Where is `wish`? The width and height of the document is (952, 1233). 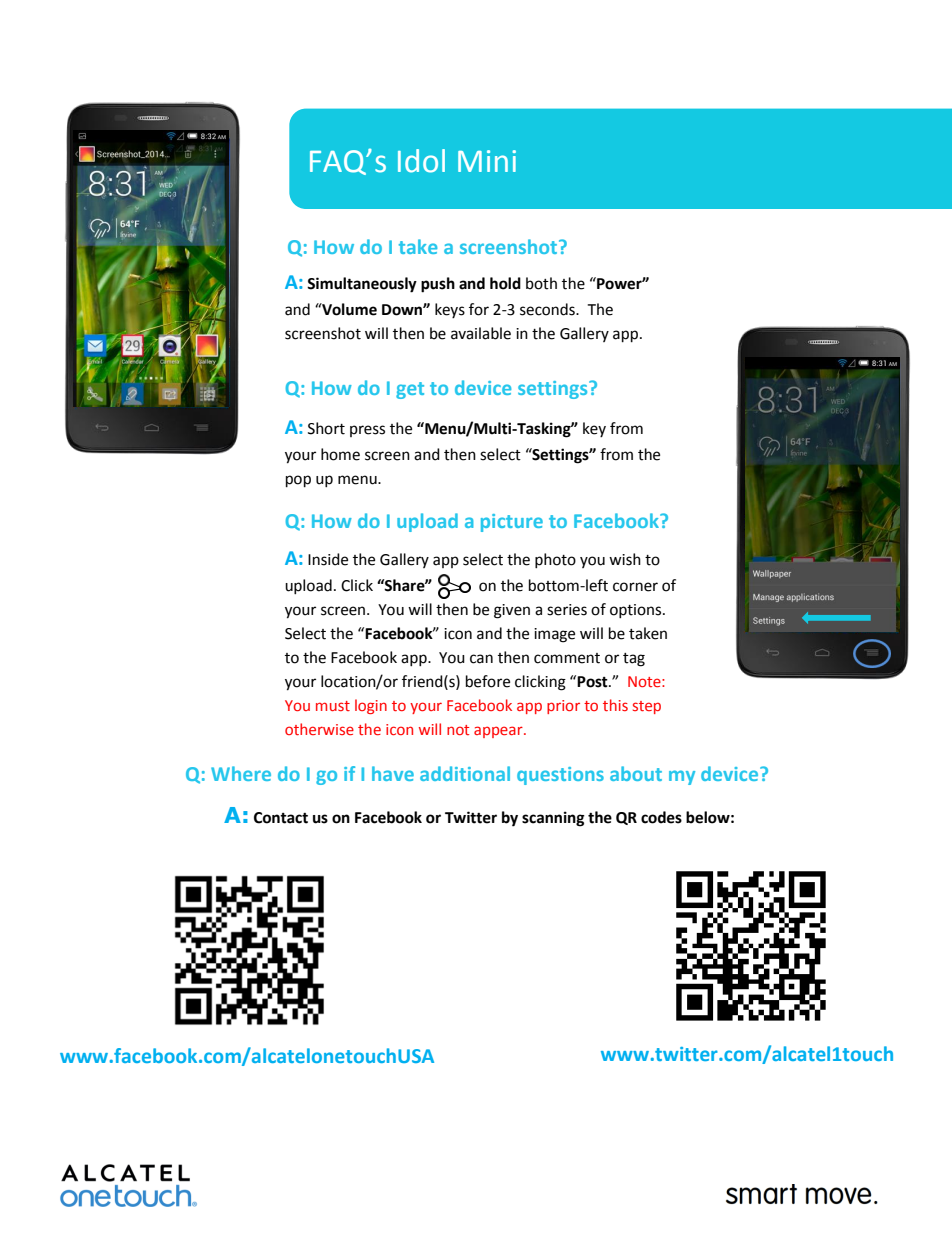
wish is located at coordinates (625, 559).
